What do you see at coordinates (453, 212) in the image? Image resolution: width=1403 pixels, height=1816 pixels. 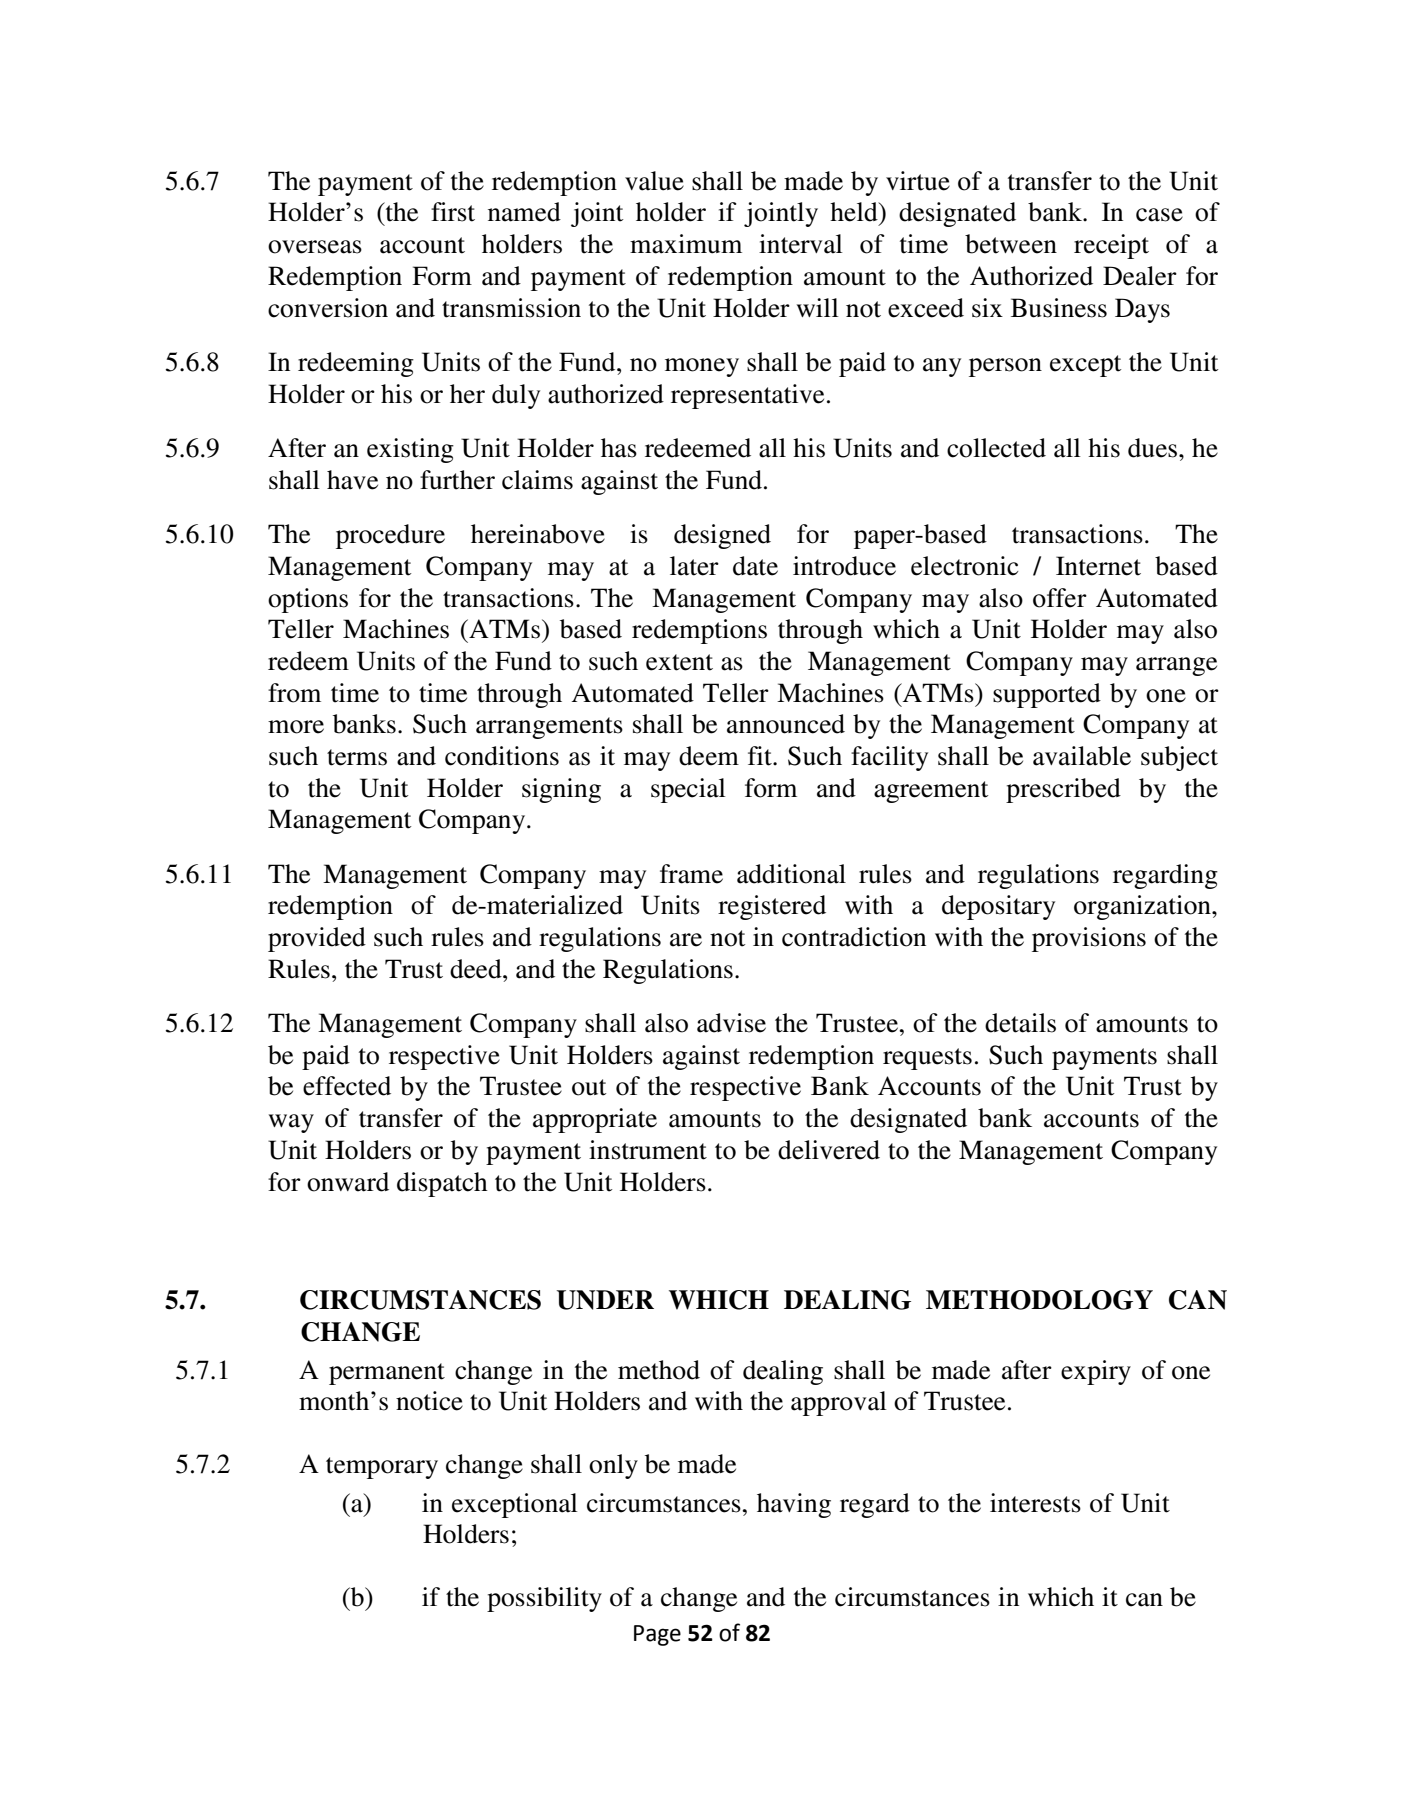 I see `first` at bounding box center [453, 212].
